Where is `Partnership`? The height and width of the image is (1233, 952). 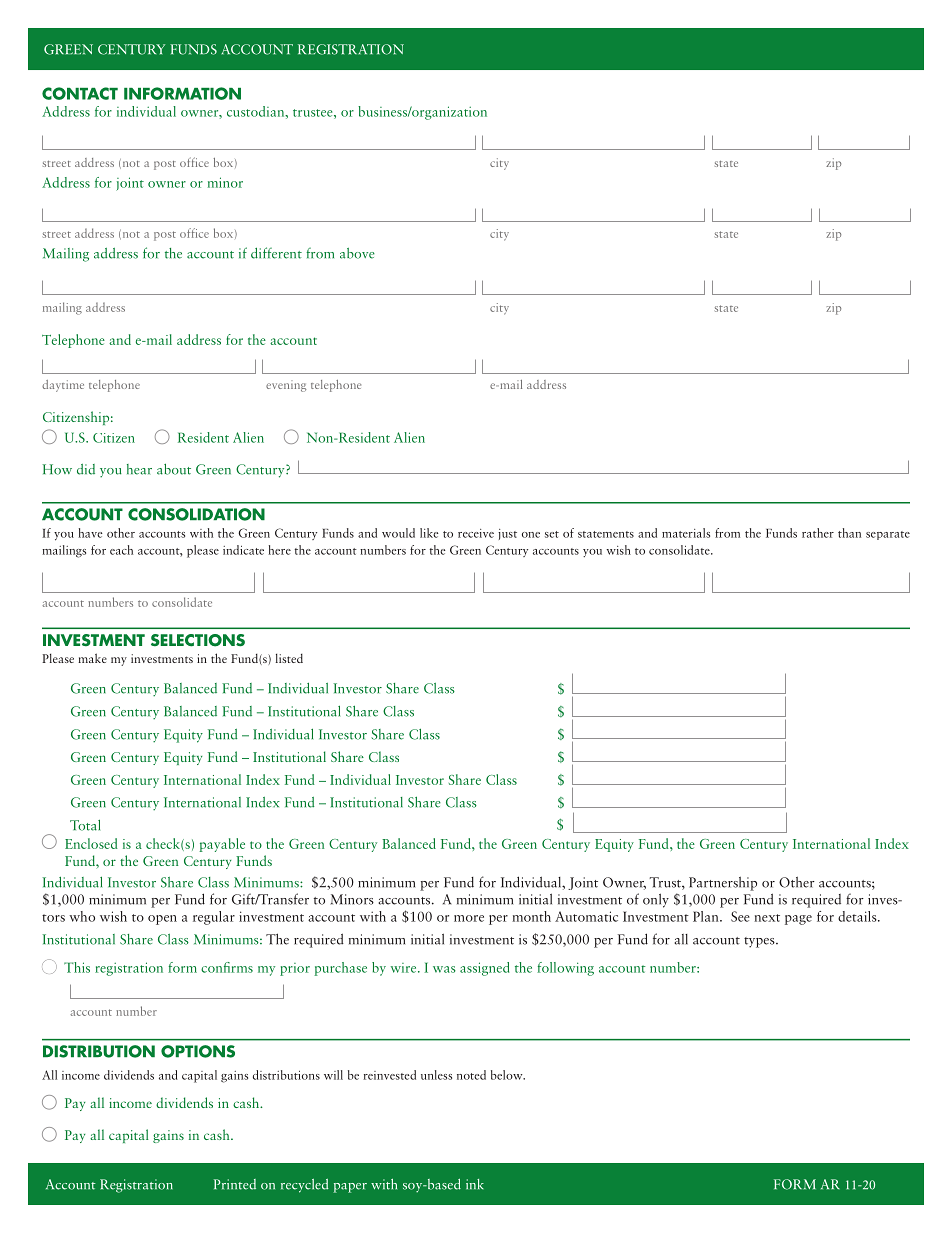 Partnership is located at coordinates (723, 884).
